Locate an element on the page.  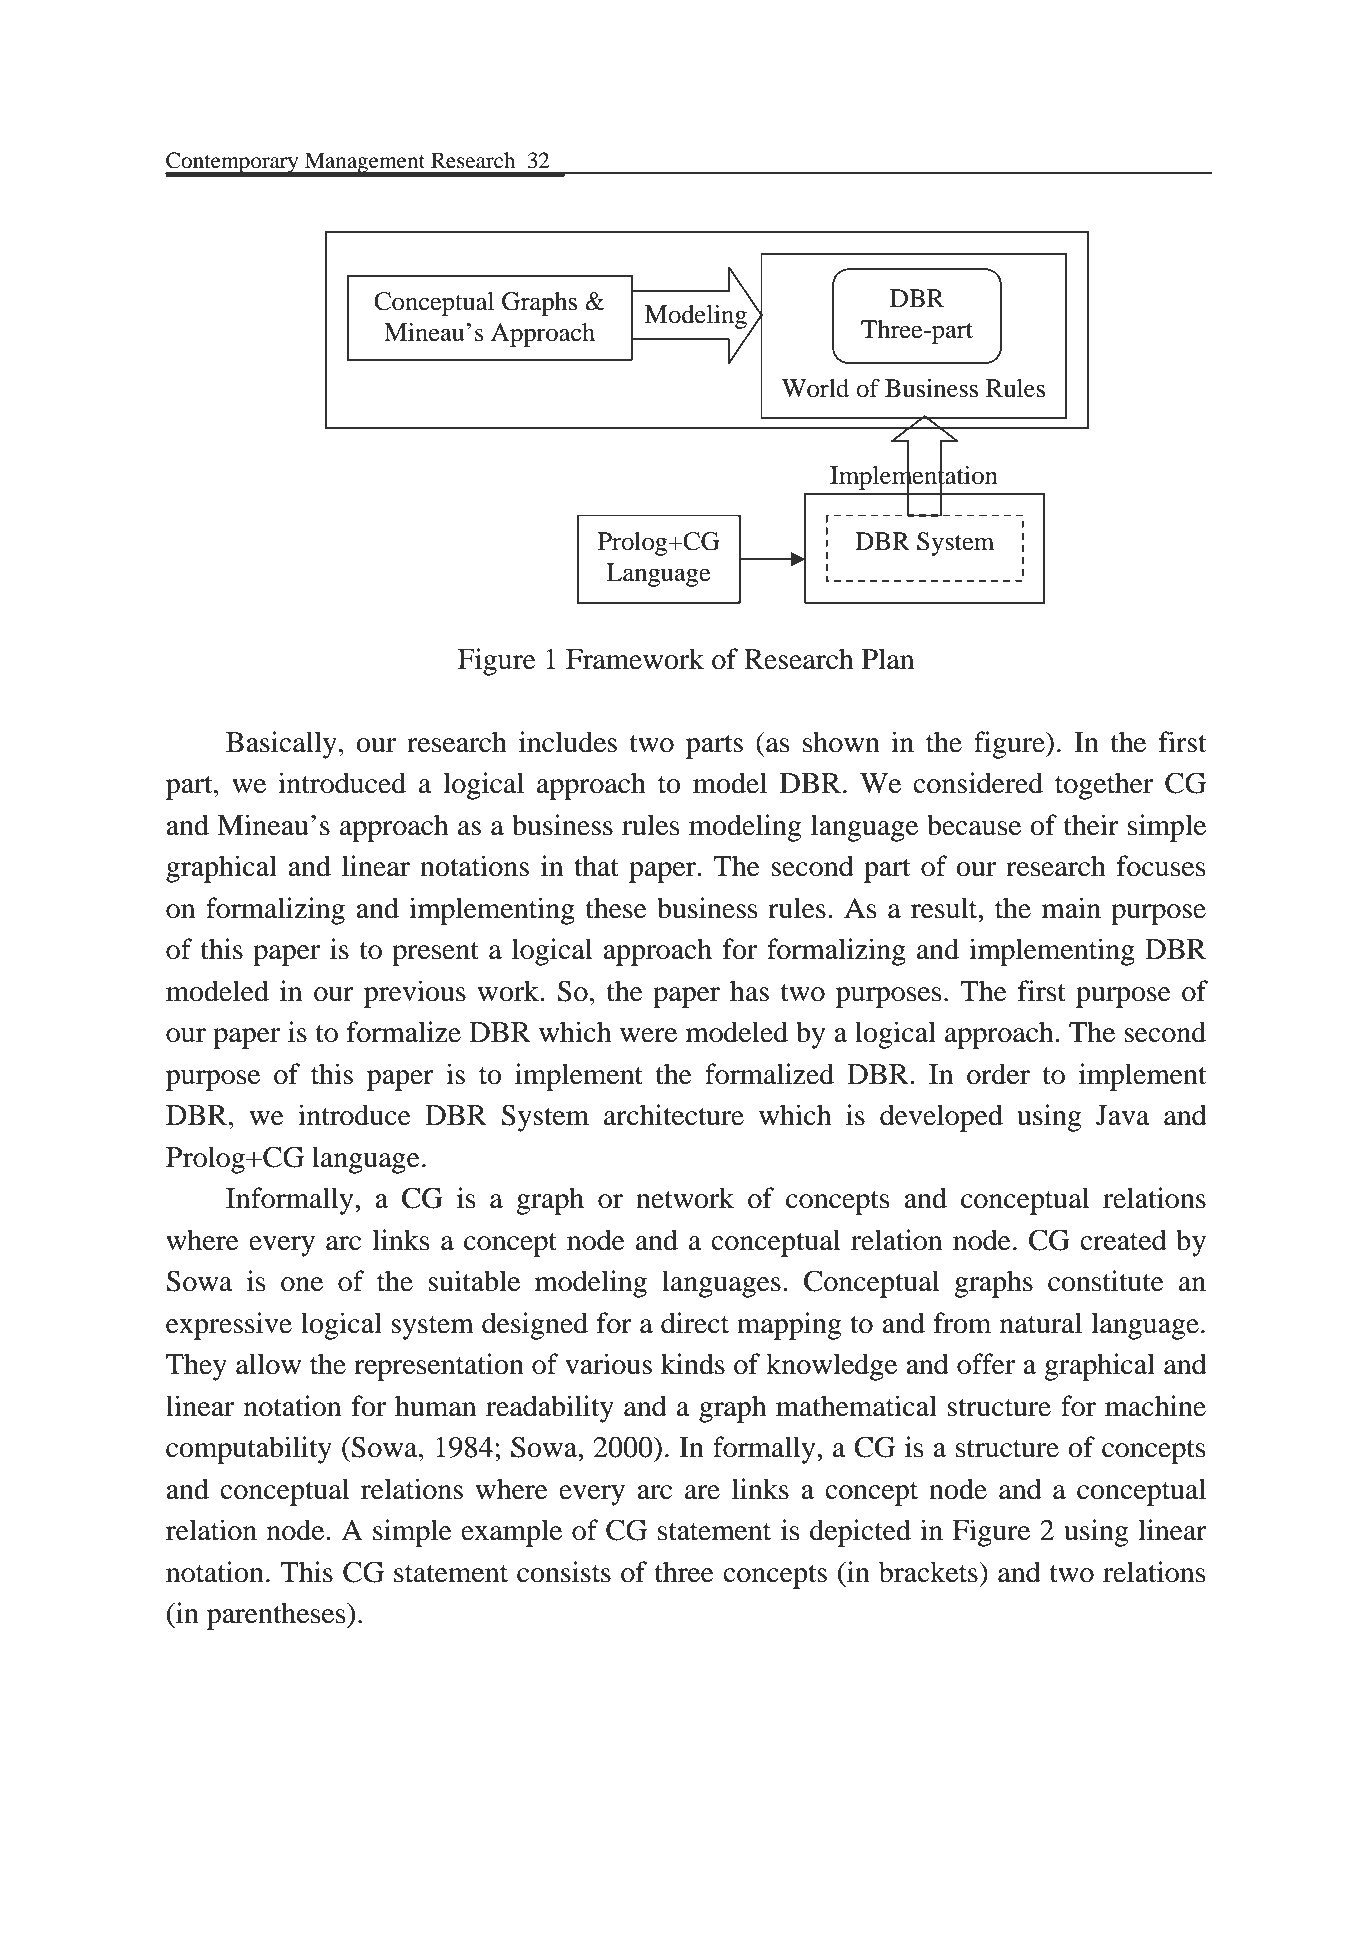
Basically is located at coordinates (281, 745).
